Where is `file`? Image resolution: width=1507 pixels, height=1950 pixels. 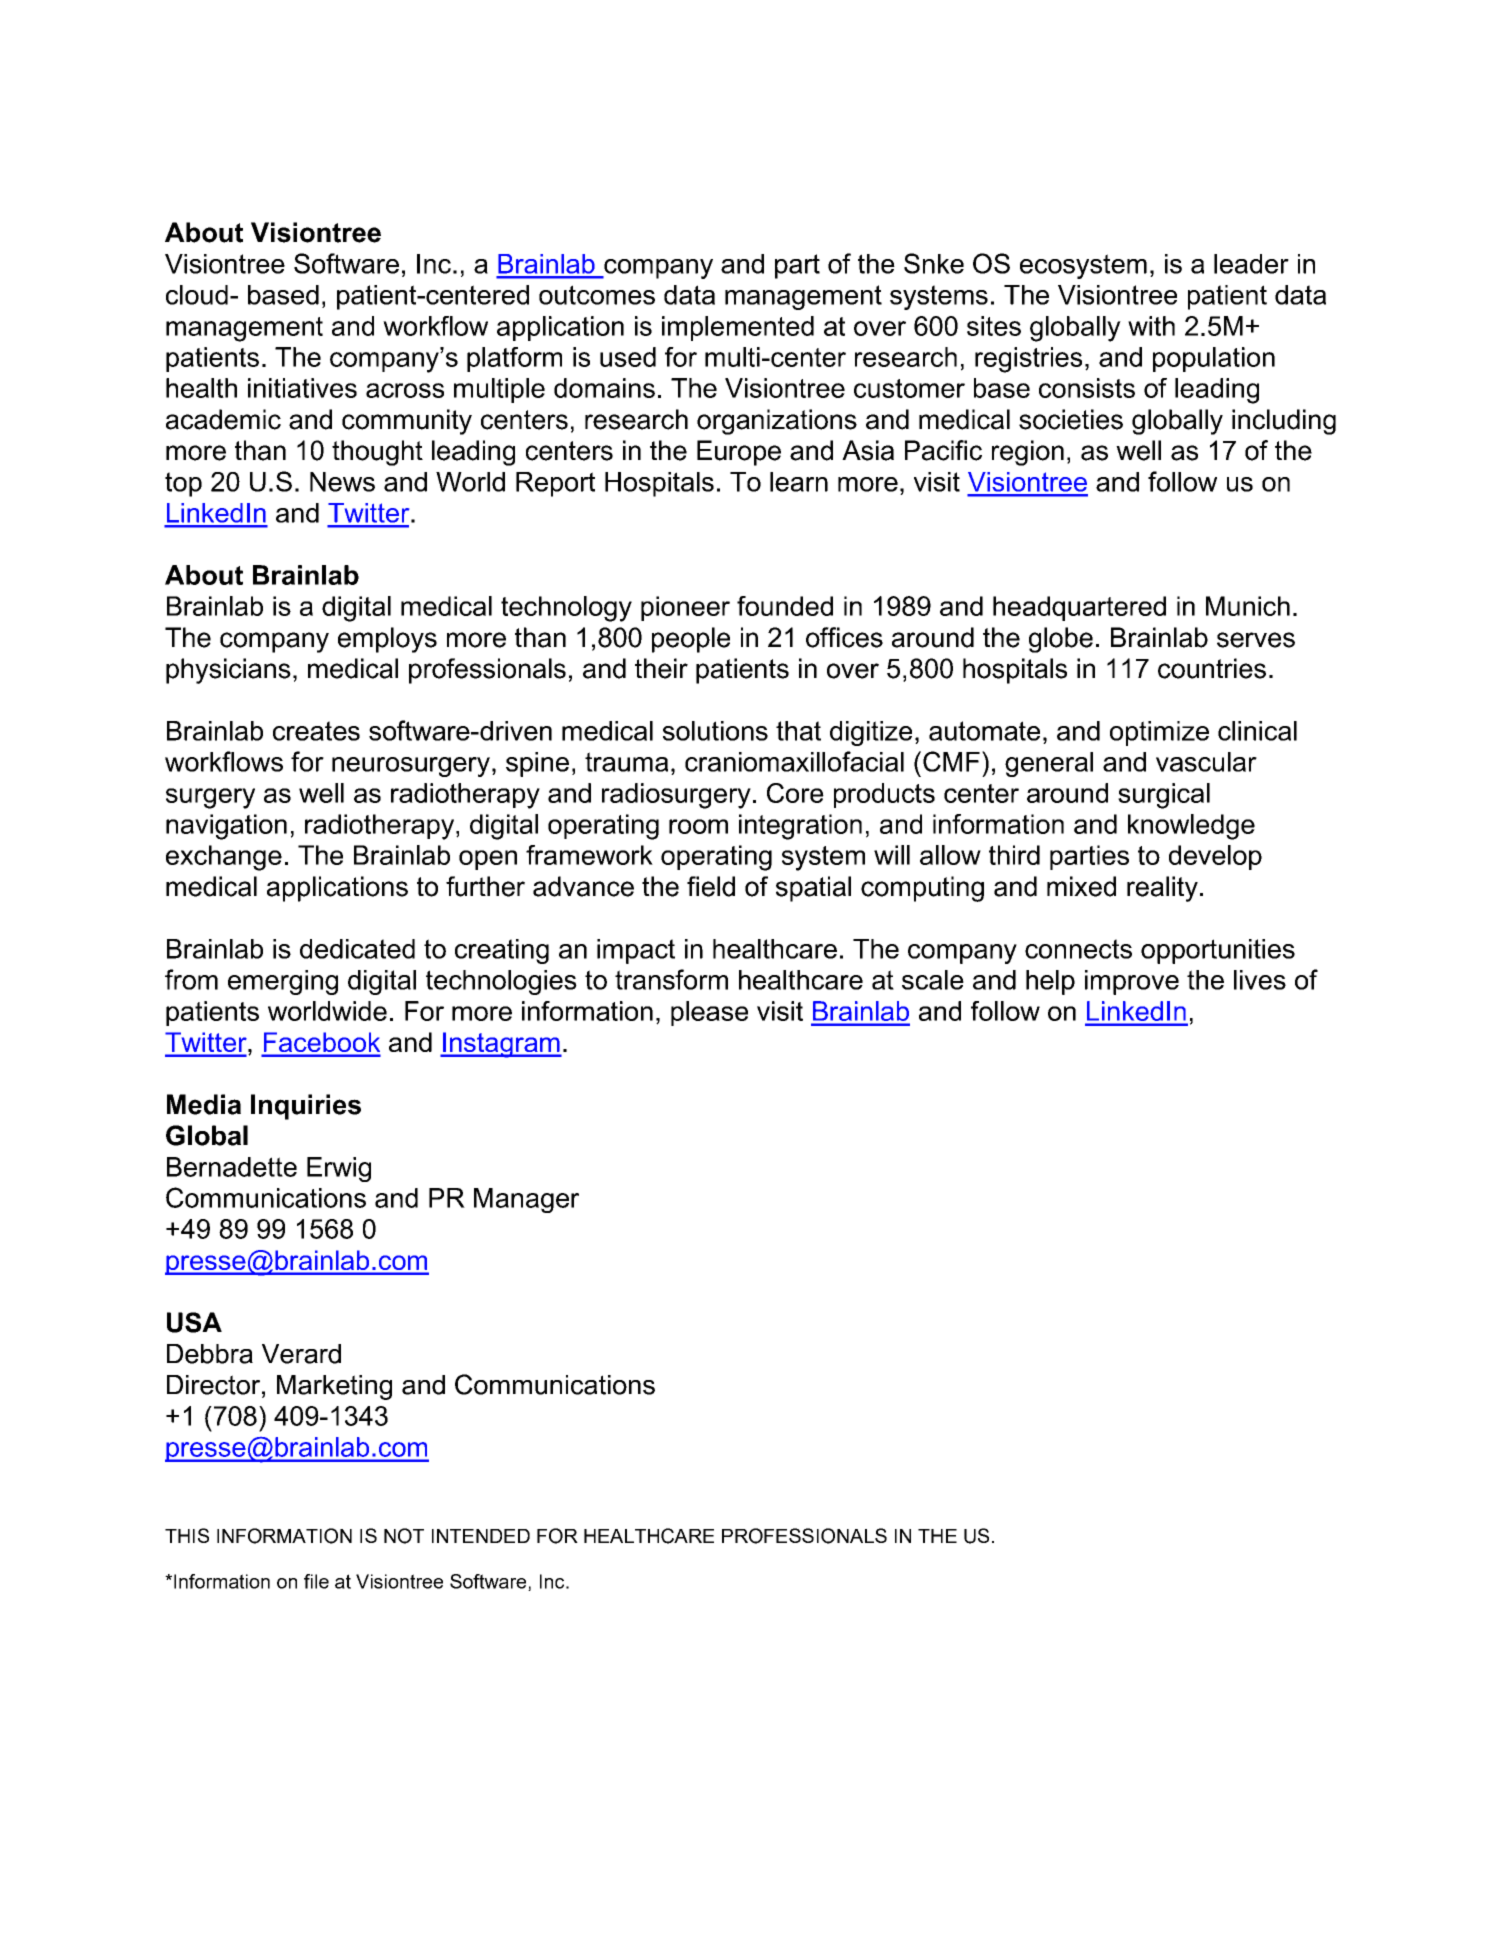 file is located at coordinates (316, 1581).
